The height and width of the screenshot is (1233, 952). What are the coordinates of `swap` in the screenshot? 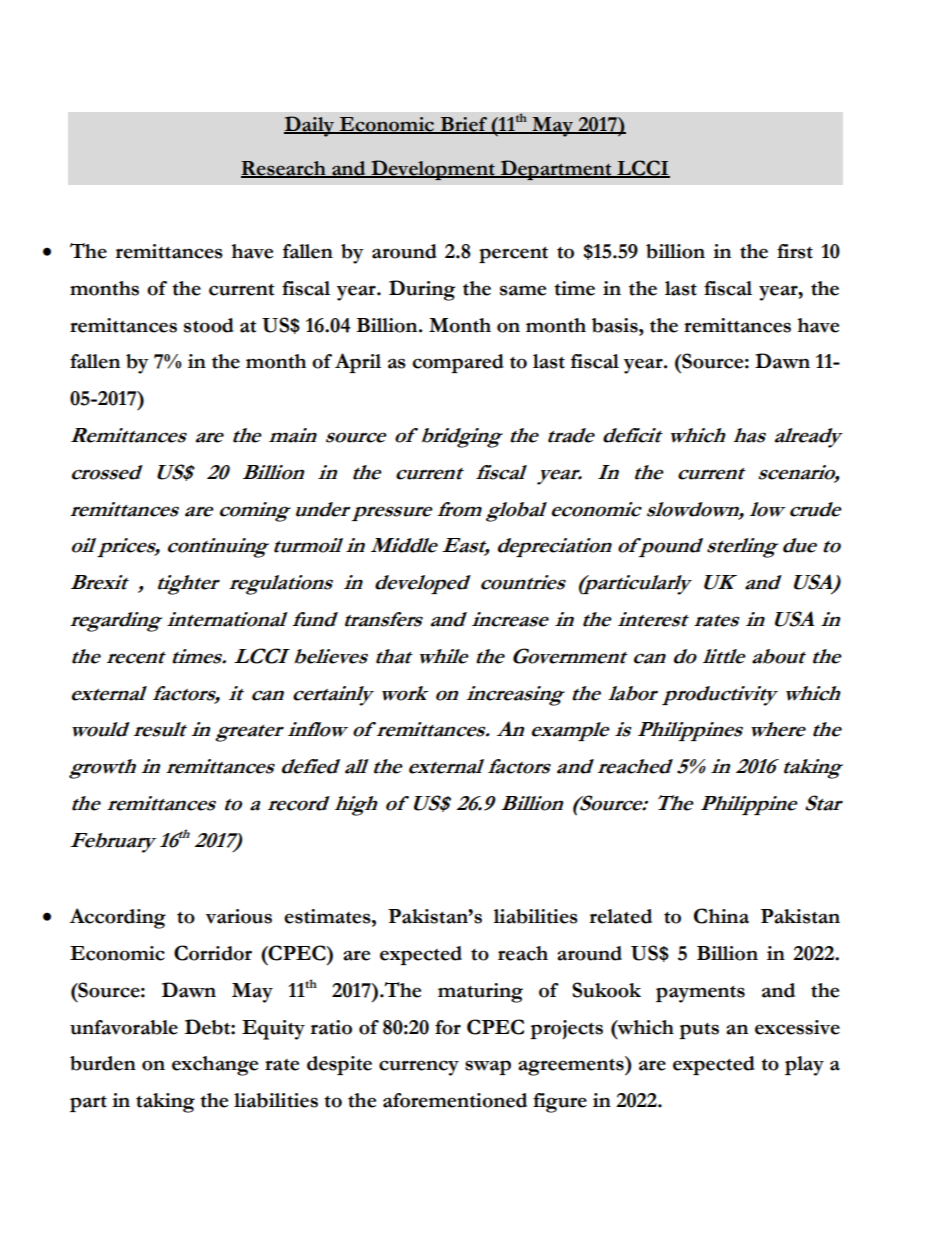 It's located at (488, 1067).
